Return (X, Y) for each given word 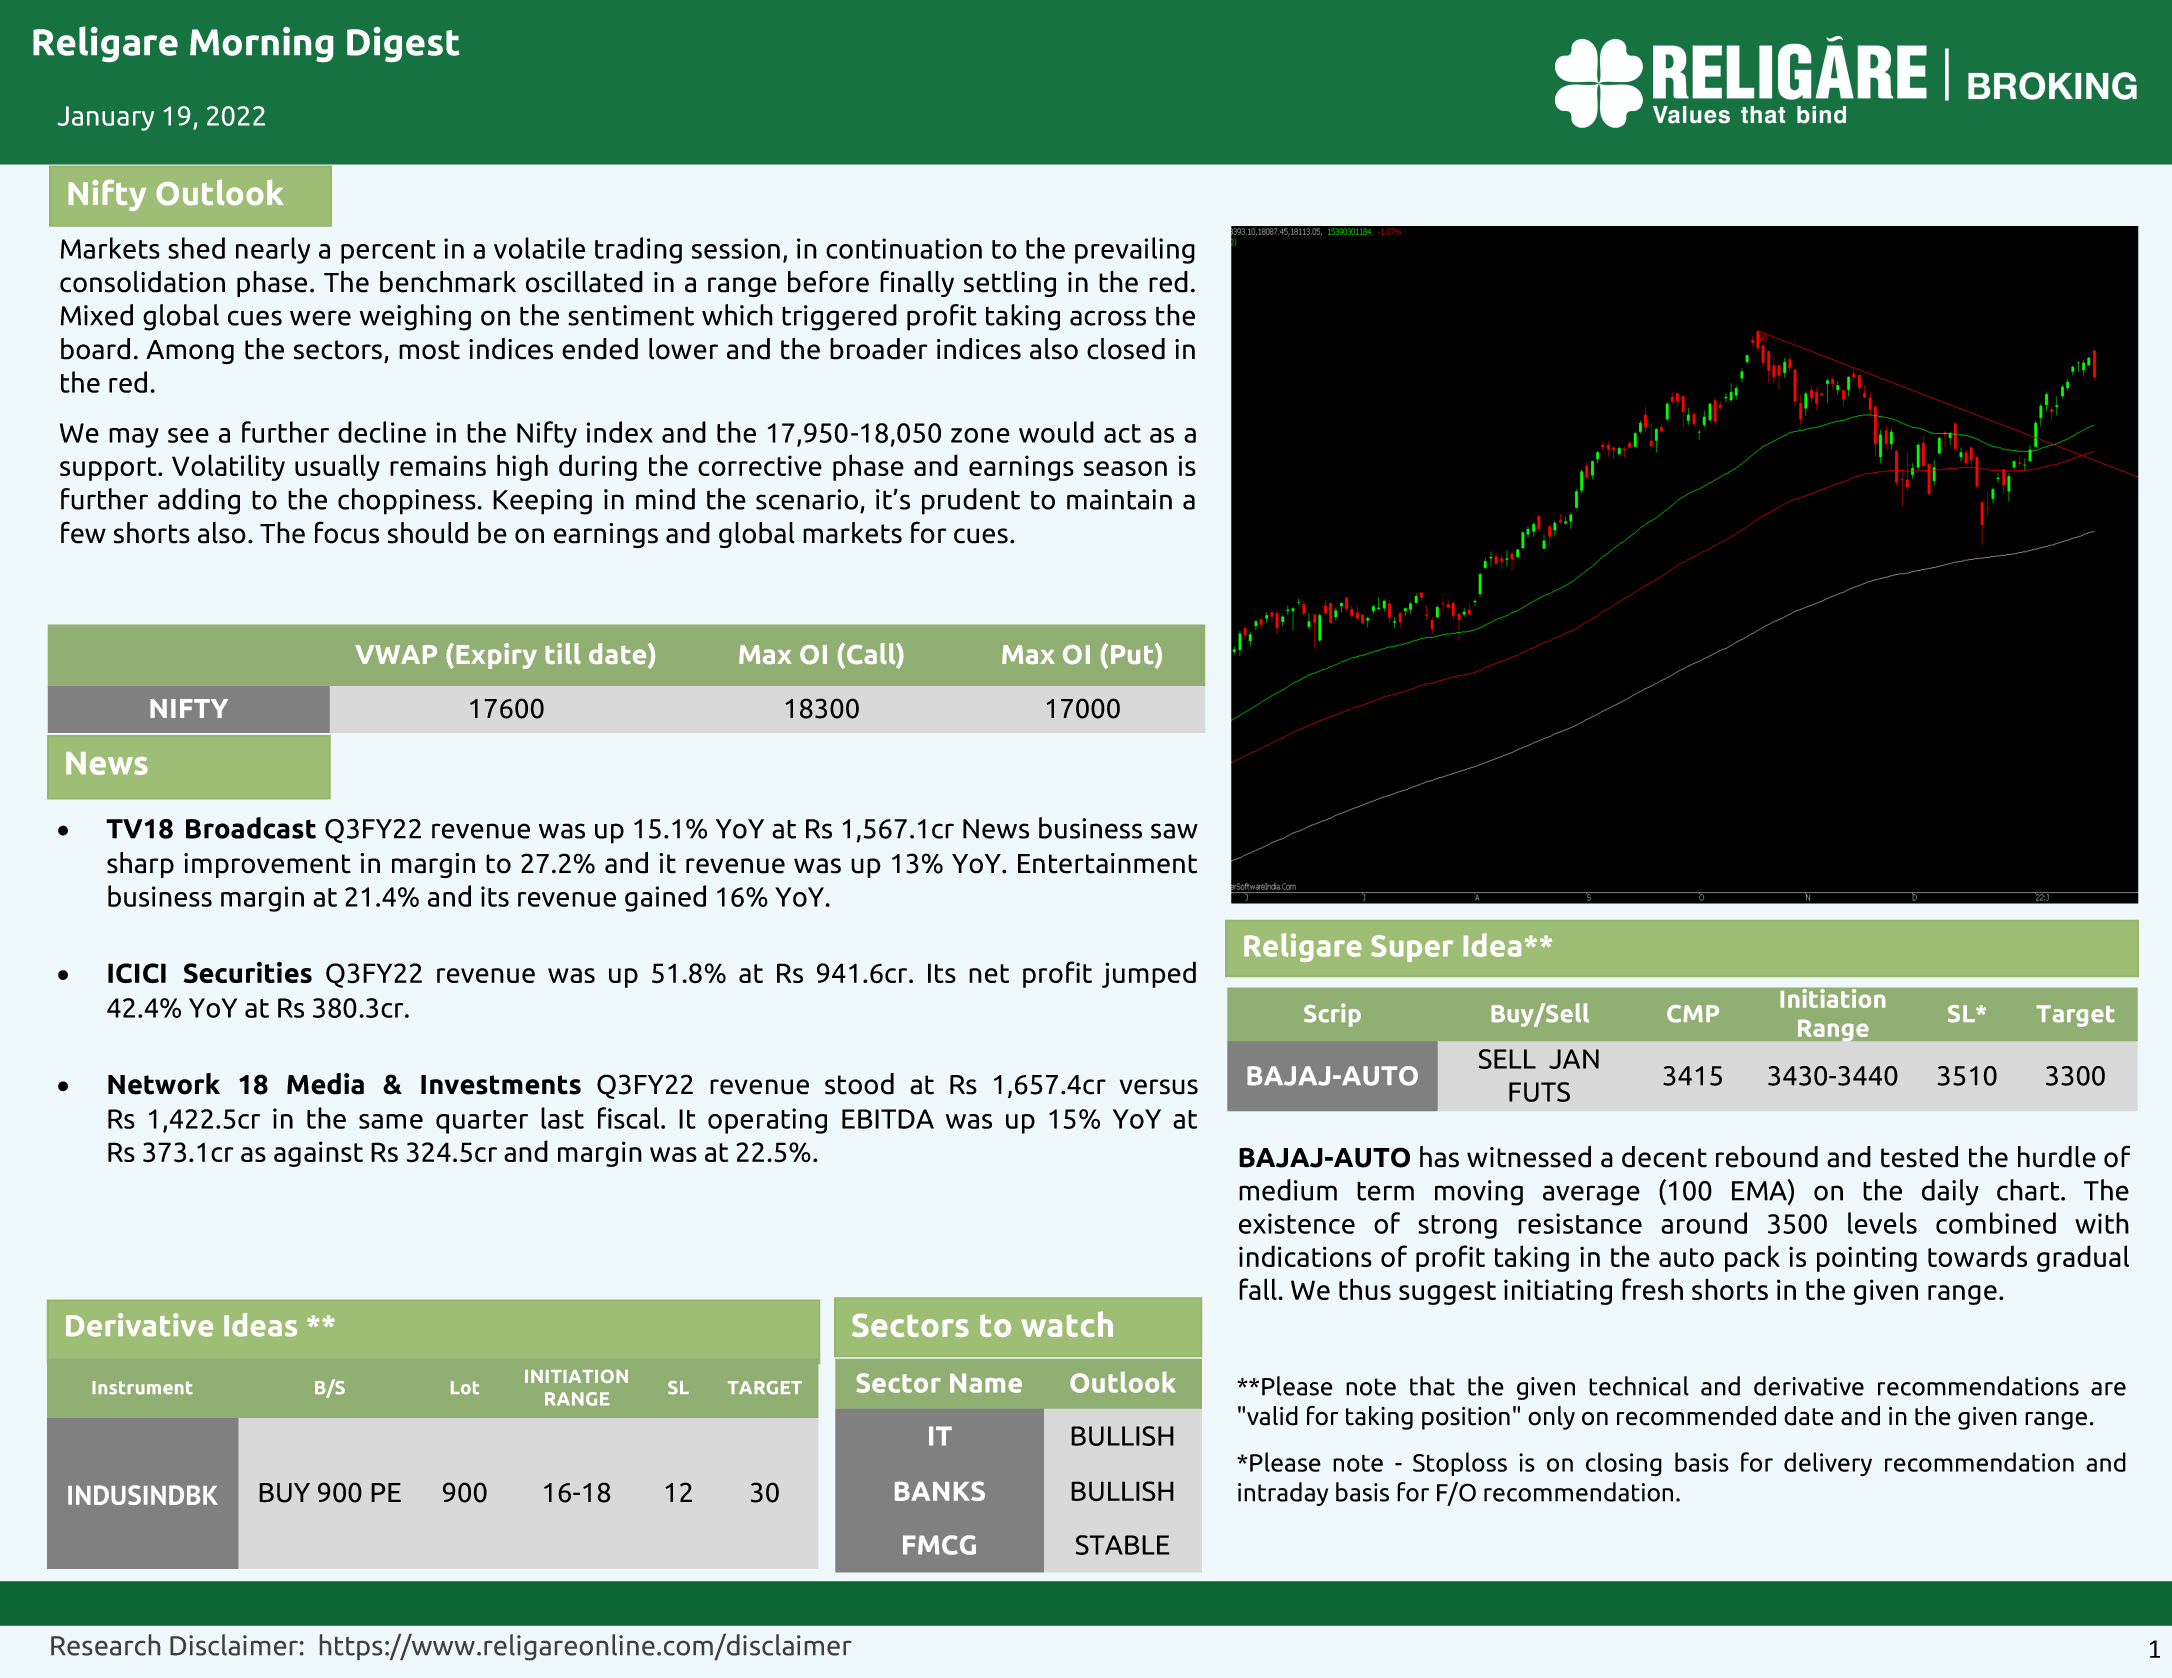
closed (1126, 349)
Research (105, 1645)
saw (1174, 831)
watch (1067, 1324)
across (1108, 318)
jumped (1149, 974)
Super (1412, 948)
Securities (248, 972)
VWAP (396, 654)
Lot (465, 1388)
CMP (1693, 1014)
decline (382, 432)
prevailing (1135, 250)
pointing (1867, 1259)
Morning (261, 44)
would (1056, 432)
